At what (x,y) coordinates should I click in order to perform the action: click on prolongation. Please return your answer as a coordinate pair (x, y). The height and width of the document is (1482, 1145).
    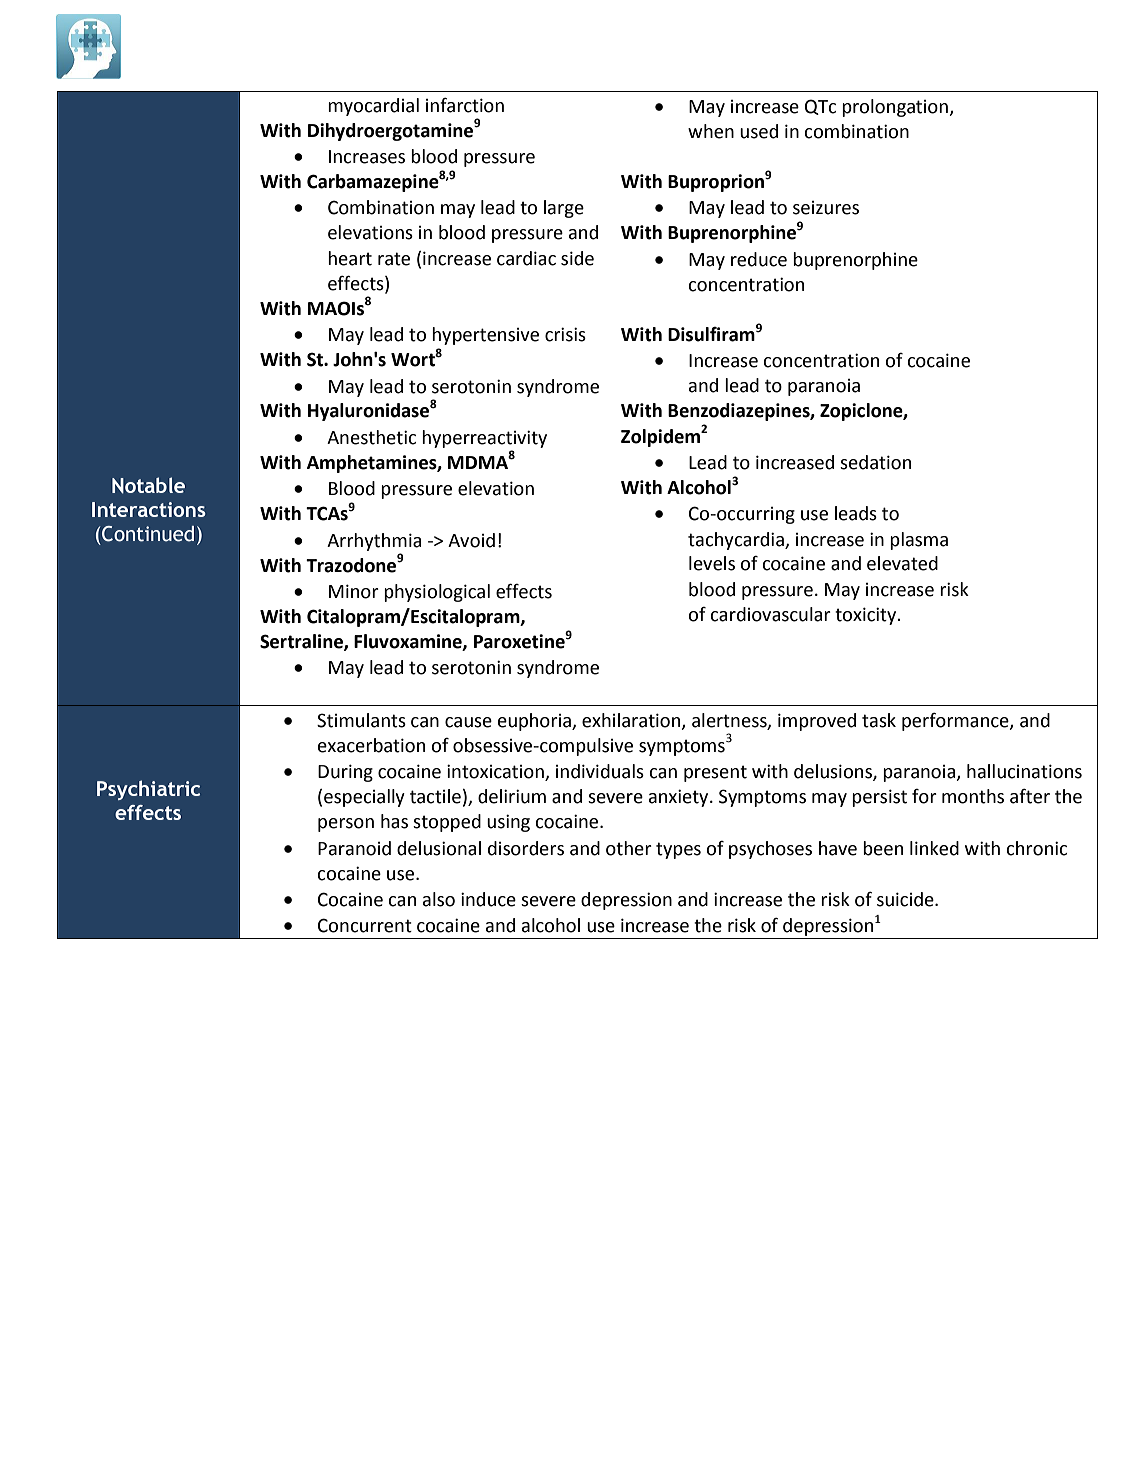
    Looking at the image, I should click on (896, 108).
